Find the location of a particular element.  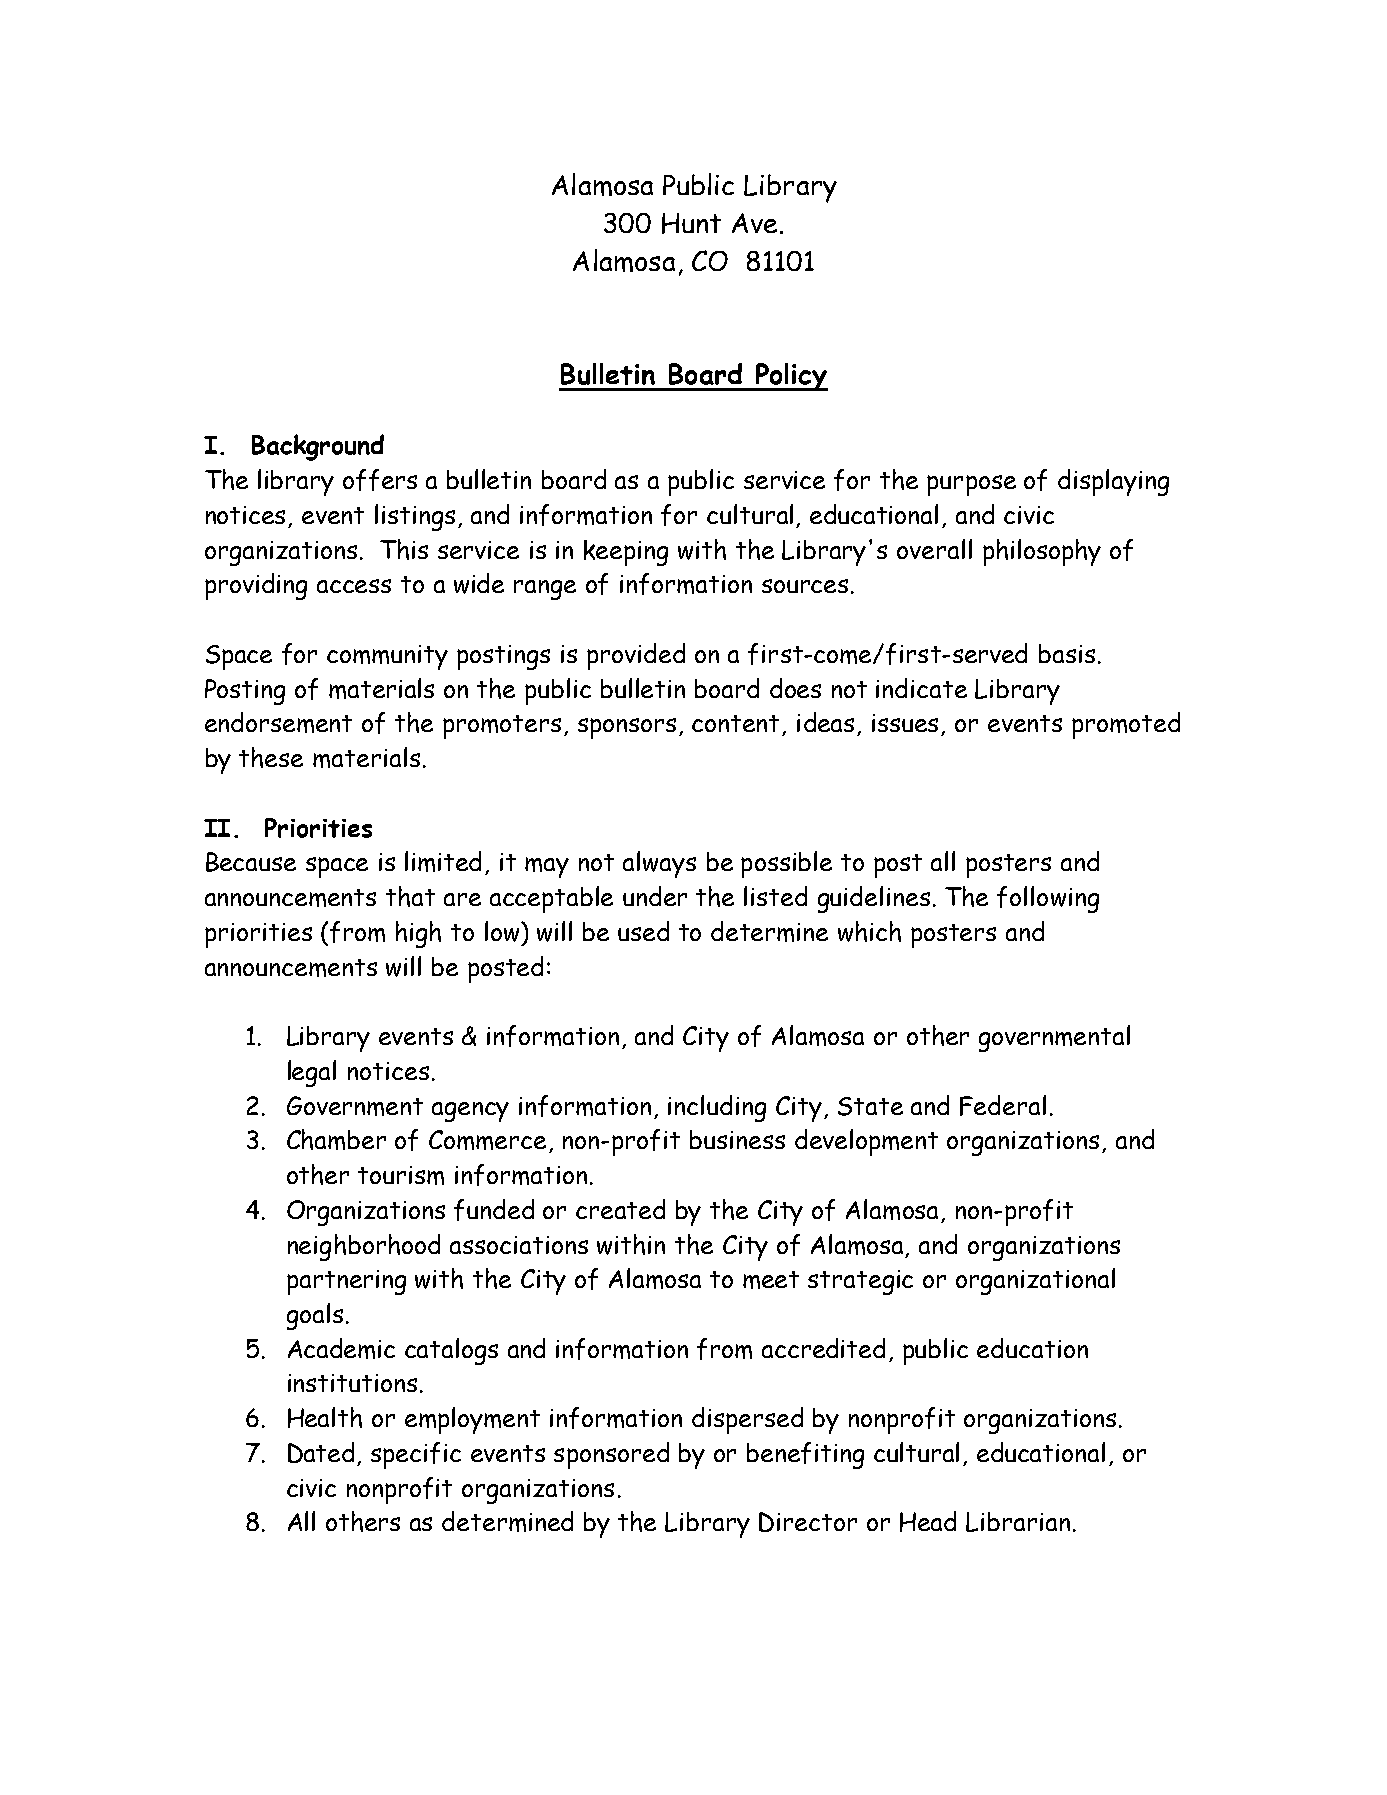

following is located at coordinates (1048, 899).
